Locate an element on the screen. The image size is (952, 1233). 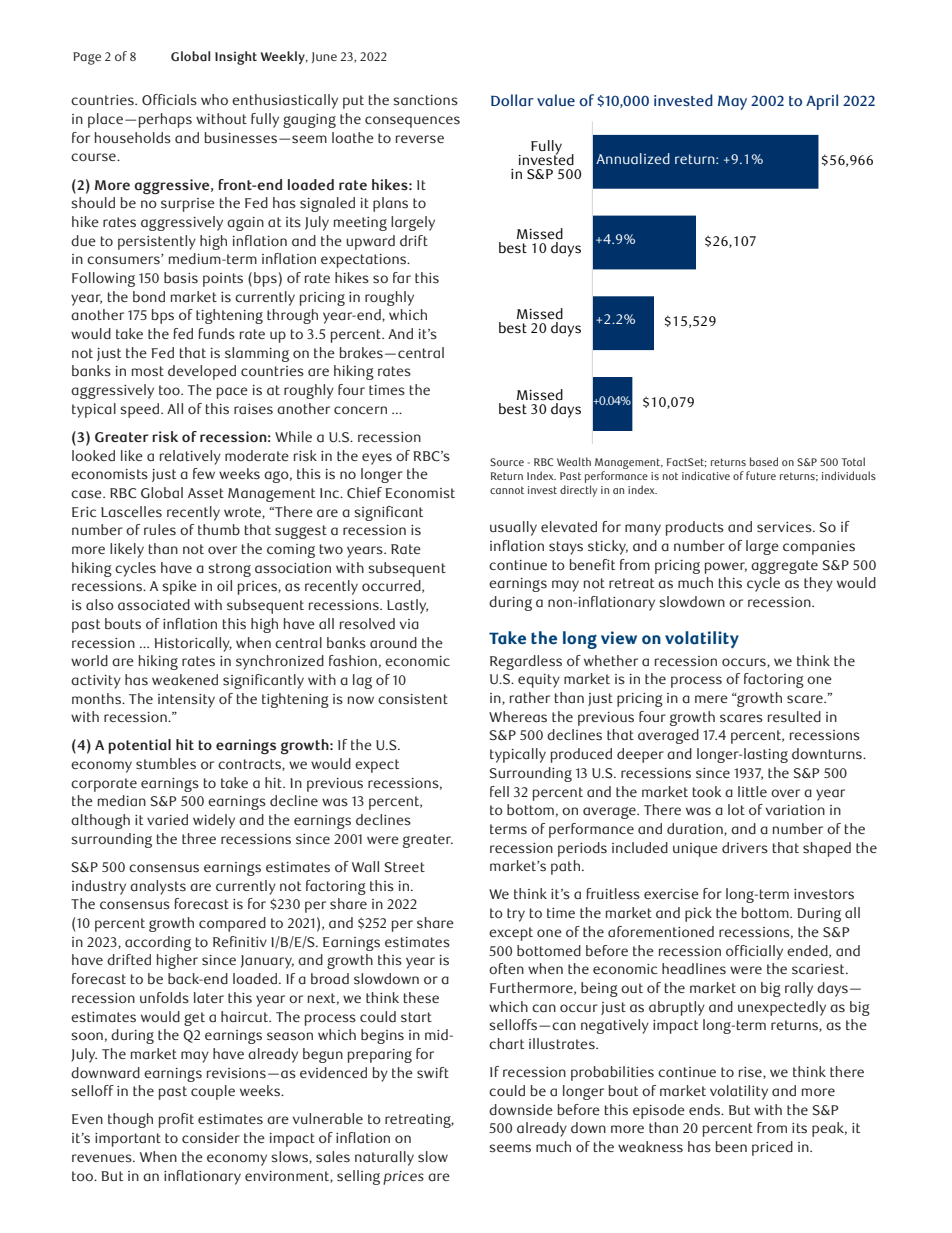
far is located at coordinates (402, 278).
